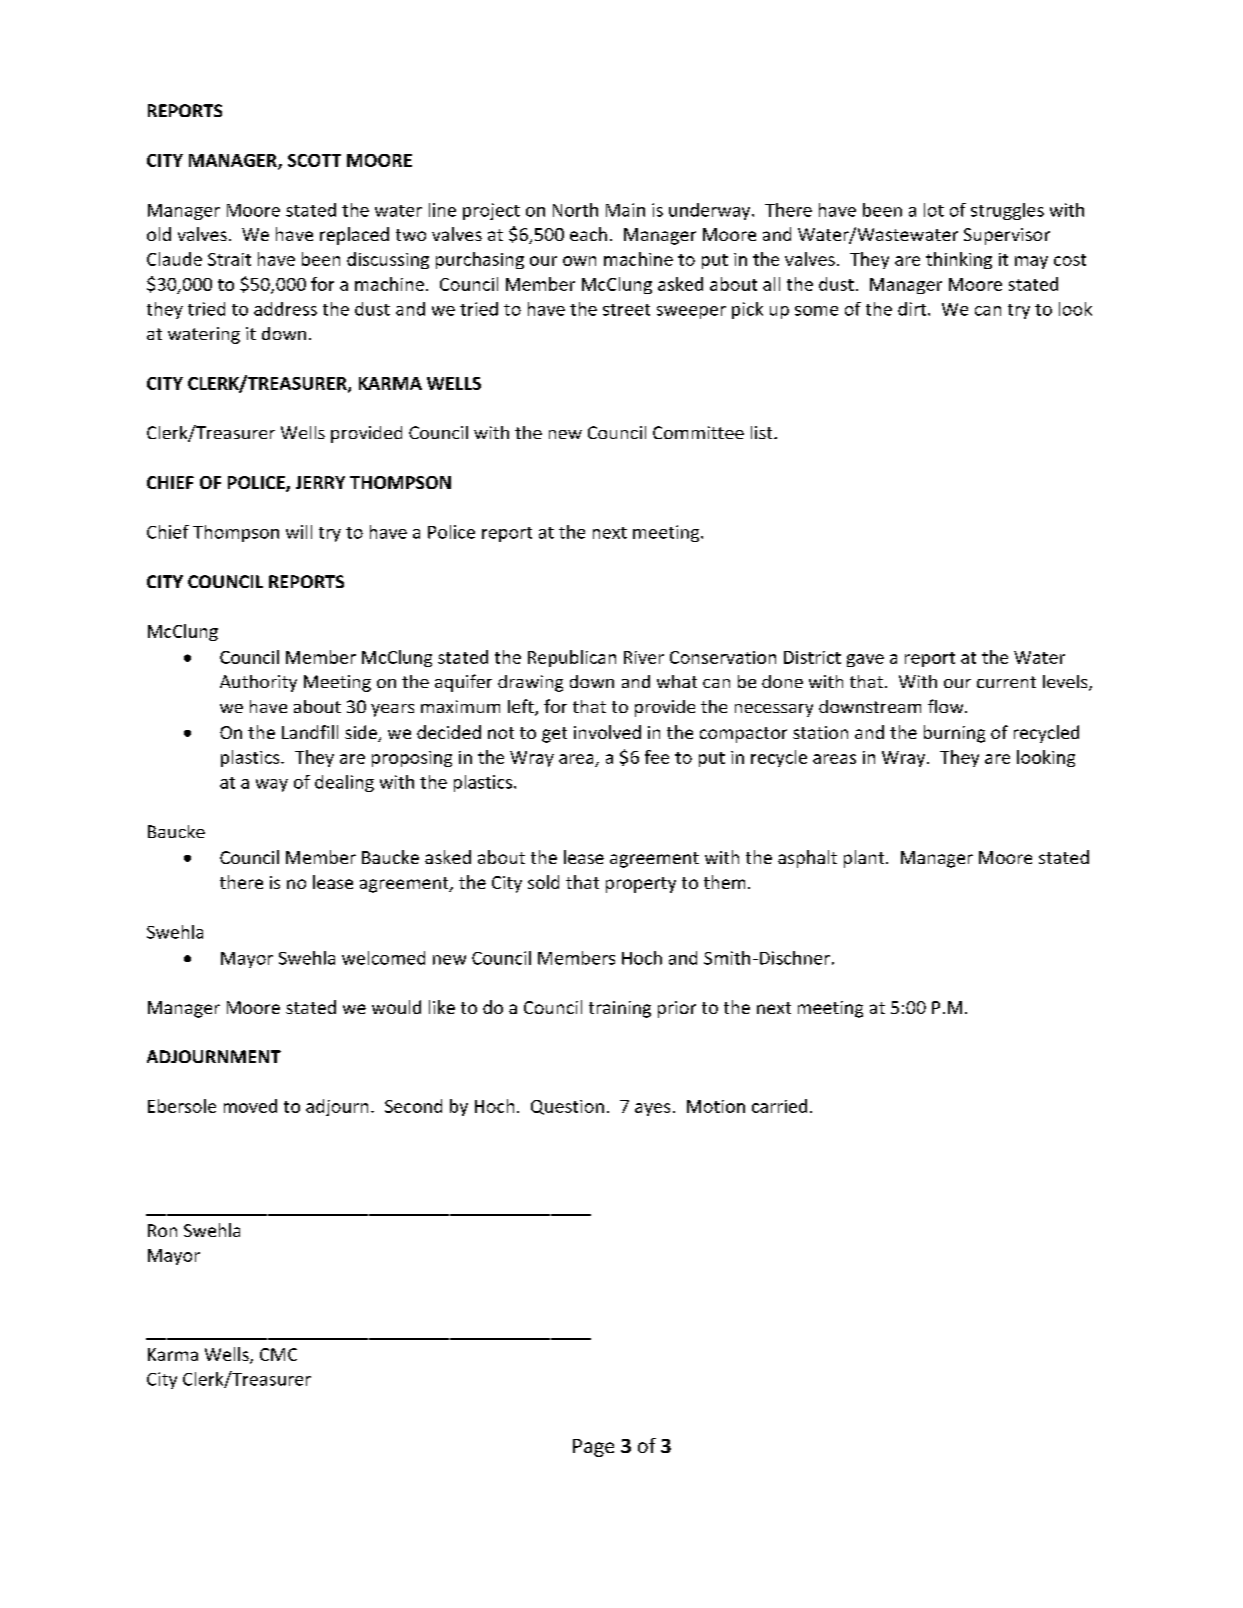  Describe the element at coordinates (299, 532) in the page. I see `will` at that location.
